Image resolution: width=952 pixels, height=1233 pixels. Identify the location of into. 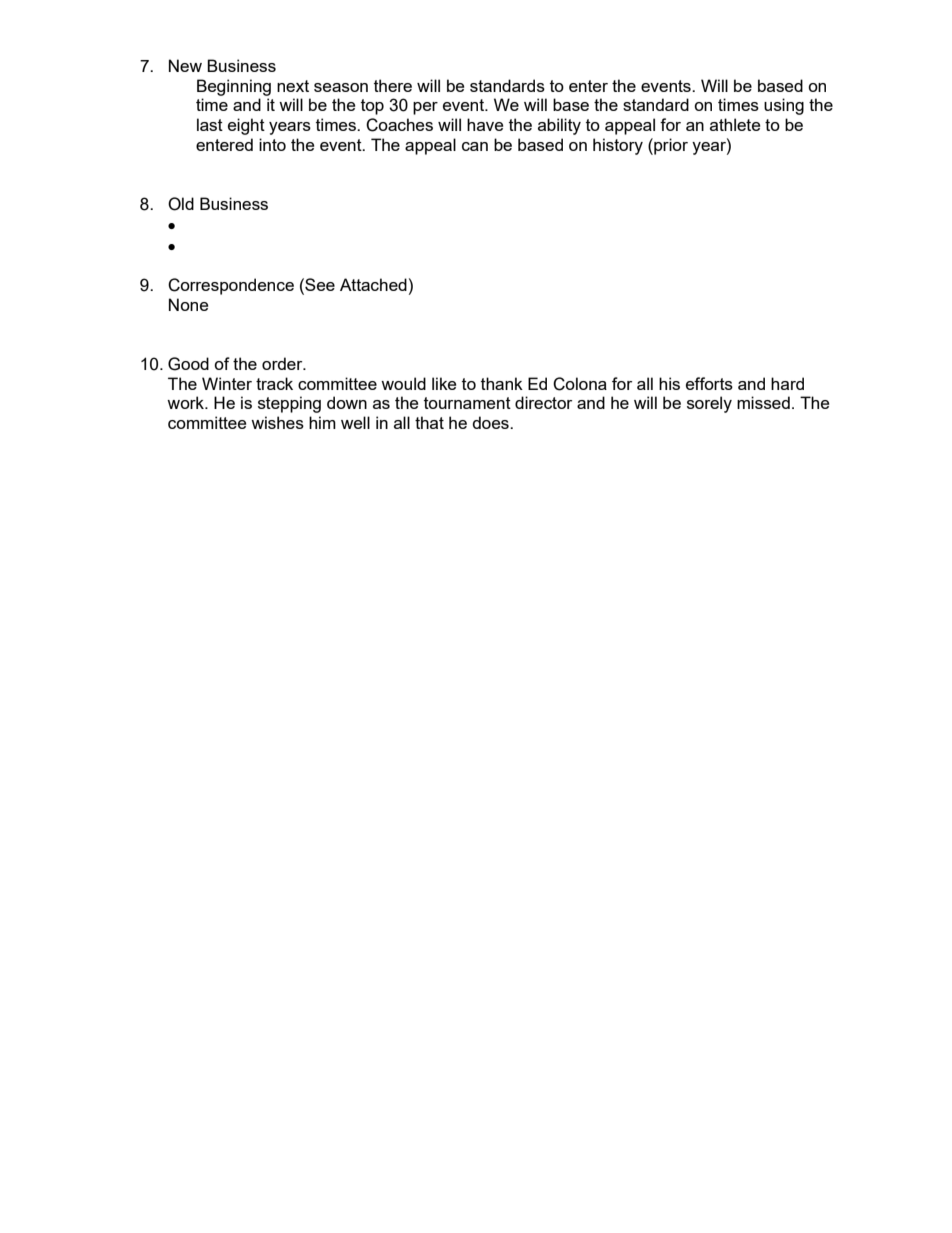
(272, 144).
